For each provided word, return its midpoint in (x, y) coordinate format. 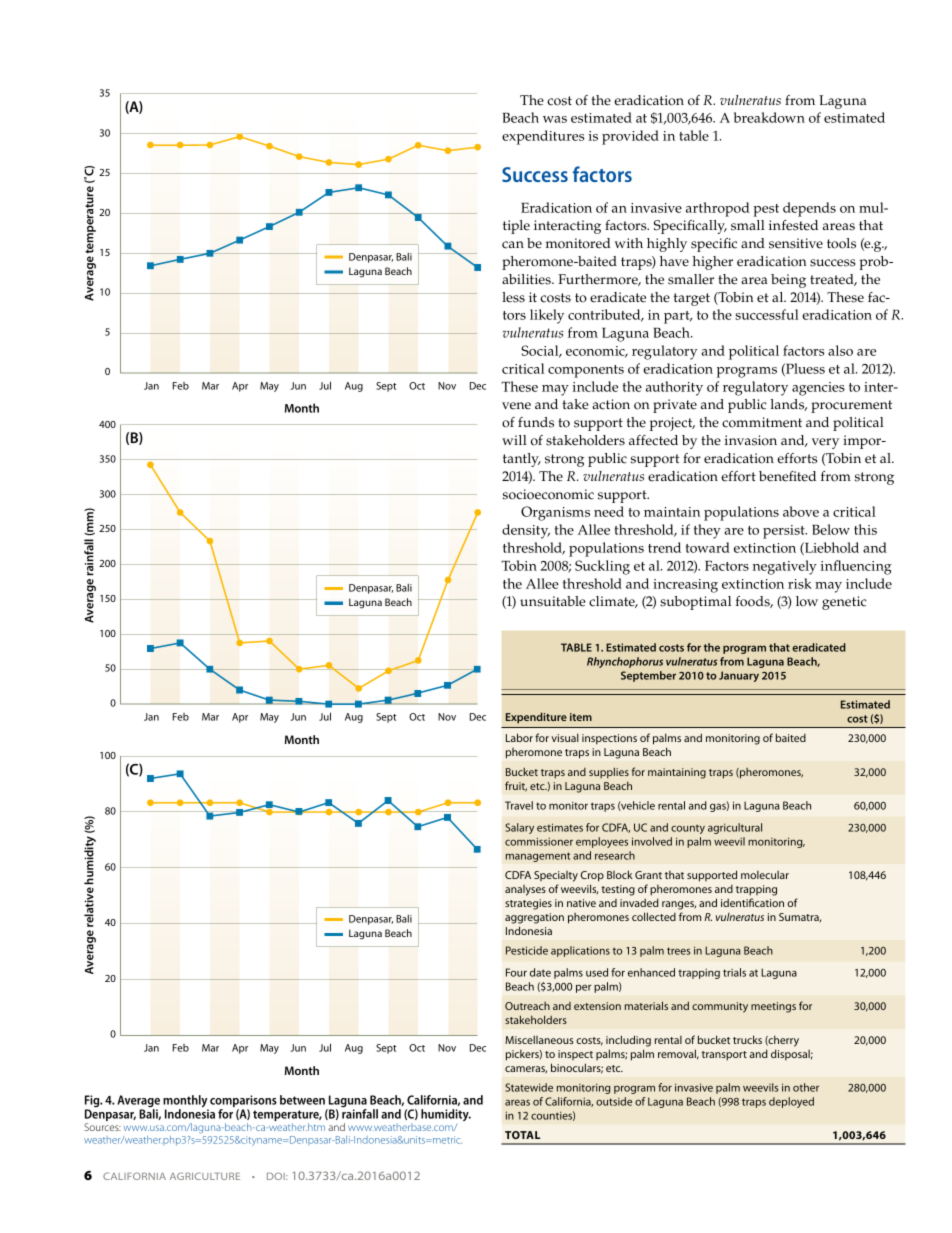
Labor (519, 737)
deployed (791, 1102)
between (302, 1100)
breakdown (769, 117)
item (581, 717)
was (555, 119)
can (513, 245)
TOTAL (522, 1135)
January (739, 676)
